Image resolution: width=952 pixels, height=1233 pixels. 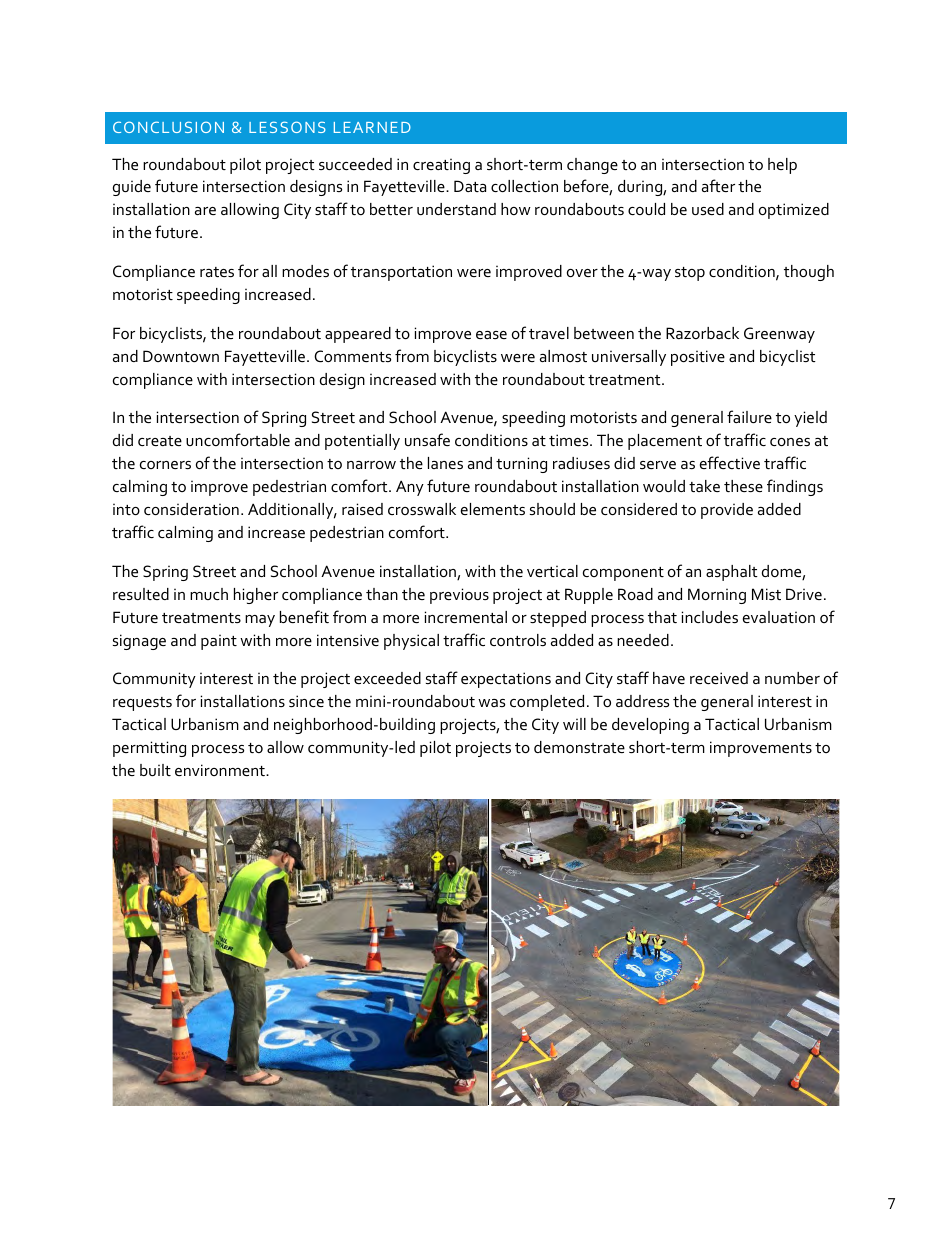 What do you see at coordinates (698, 358) in the screenshot?
I see `positive` at bounding box center [698, 358].
